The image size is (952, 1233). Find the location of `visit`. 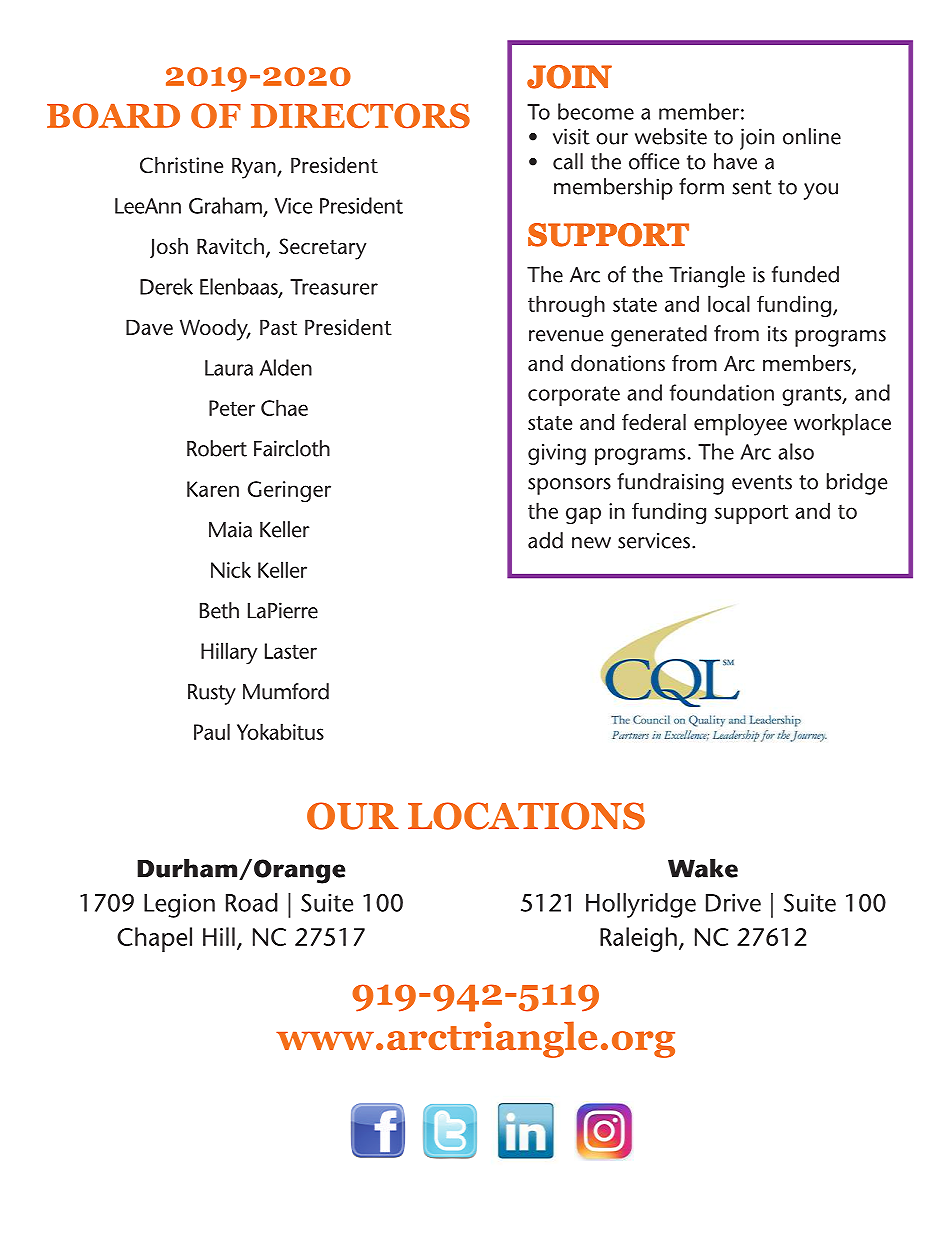

visit is located at coordinates (571, 136).
